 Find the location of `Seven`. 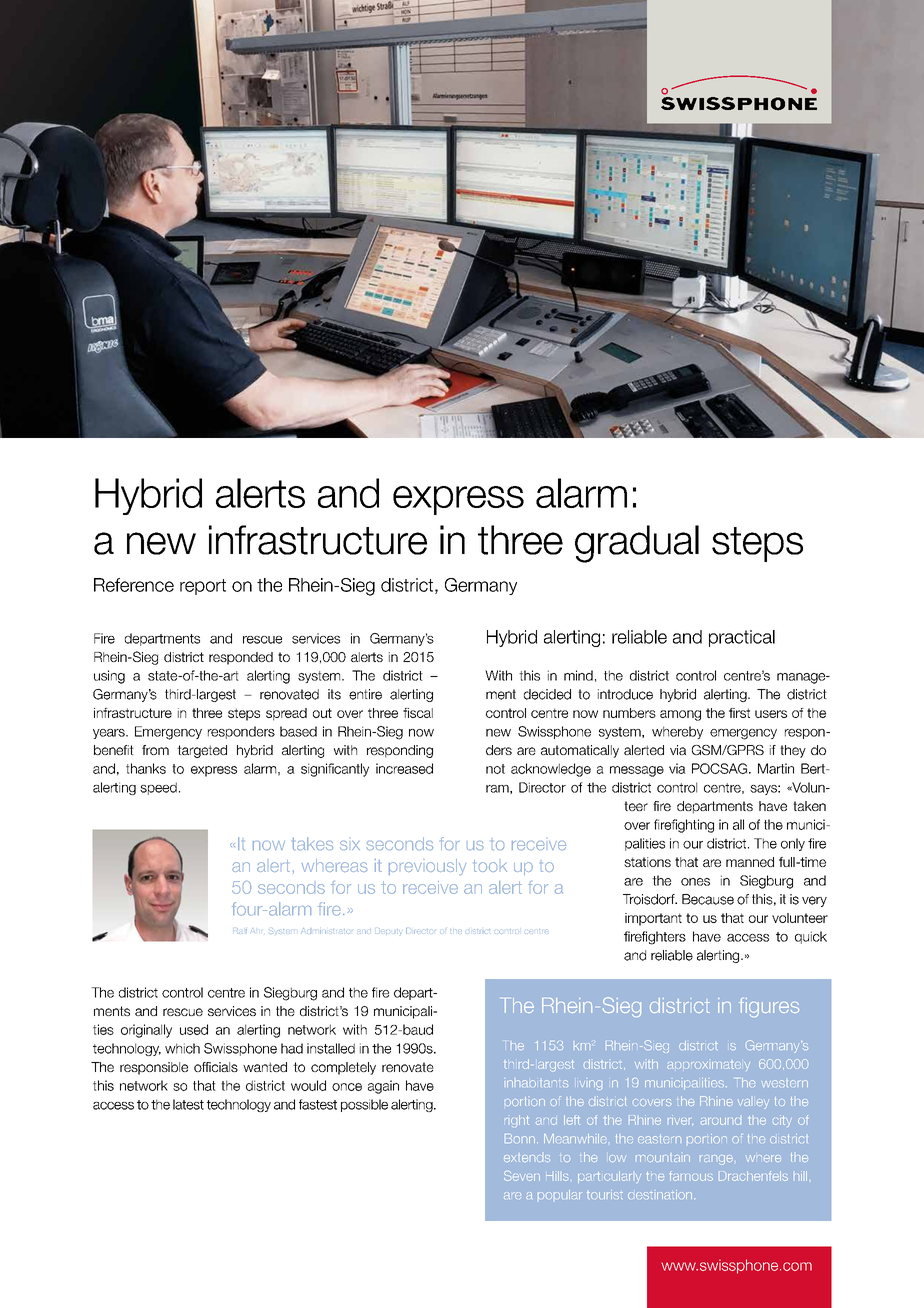

Seven is located at coordinates (522, 1176).
